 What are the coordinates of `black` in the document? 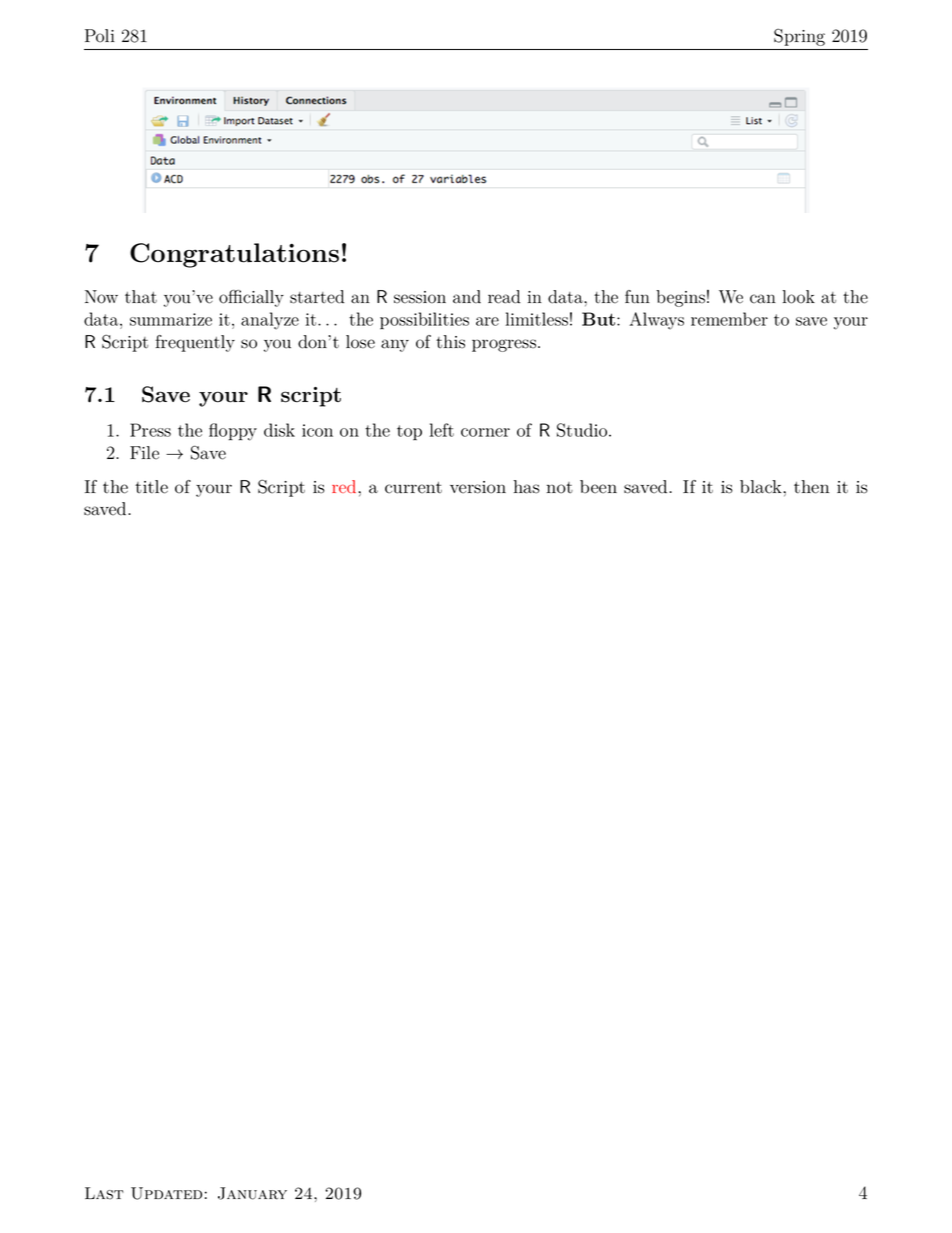 It's located at (762, 487).
